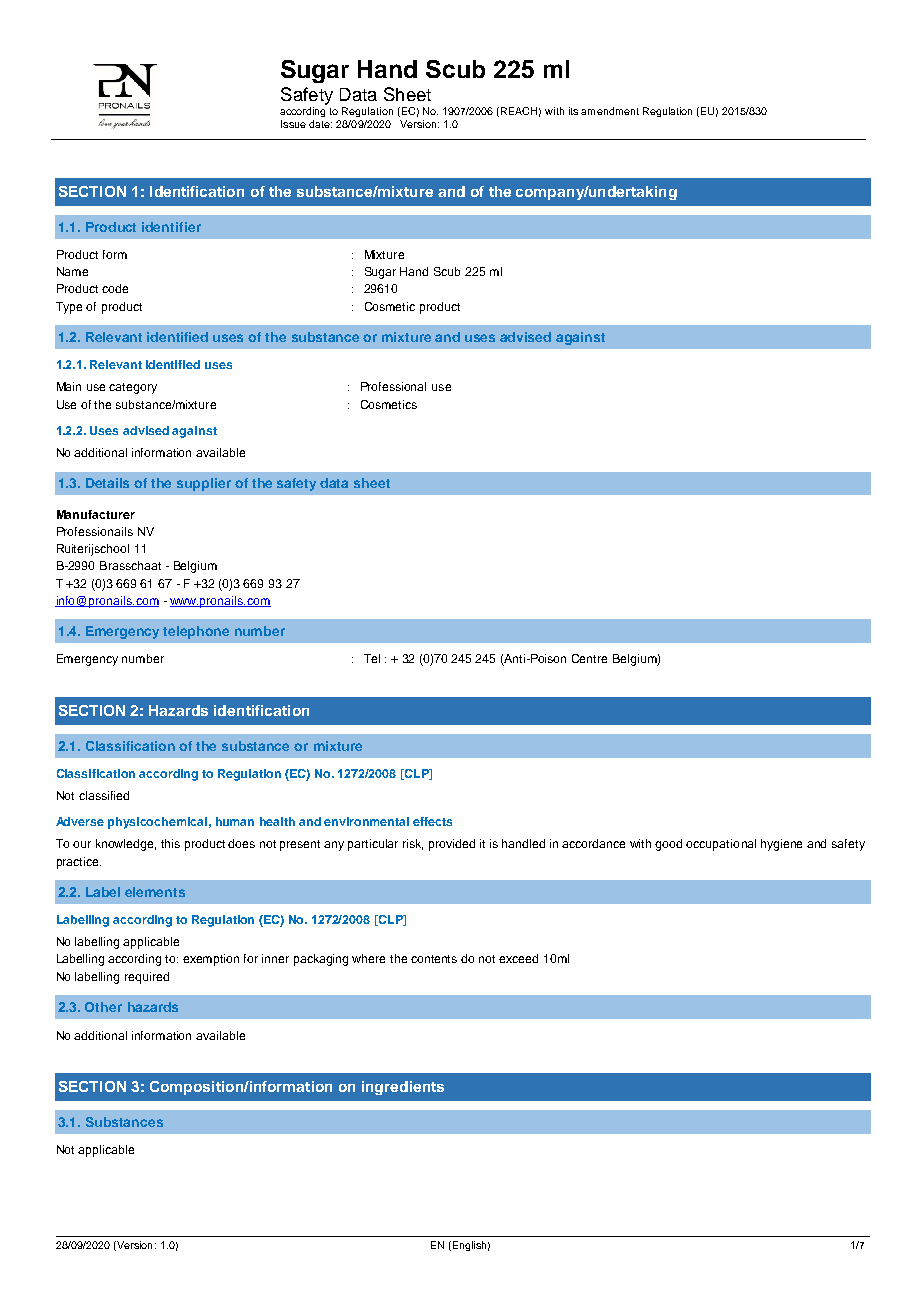  What do you see at coordinates (403, 1088) in the image?
I see `ingredients` at bounding box center [403, 1088].
